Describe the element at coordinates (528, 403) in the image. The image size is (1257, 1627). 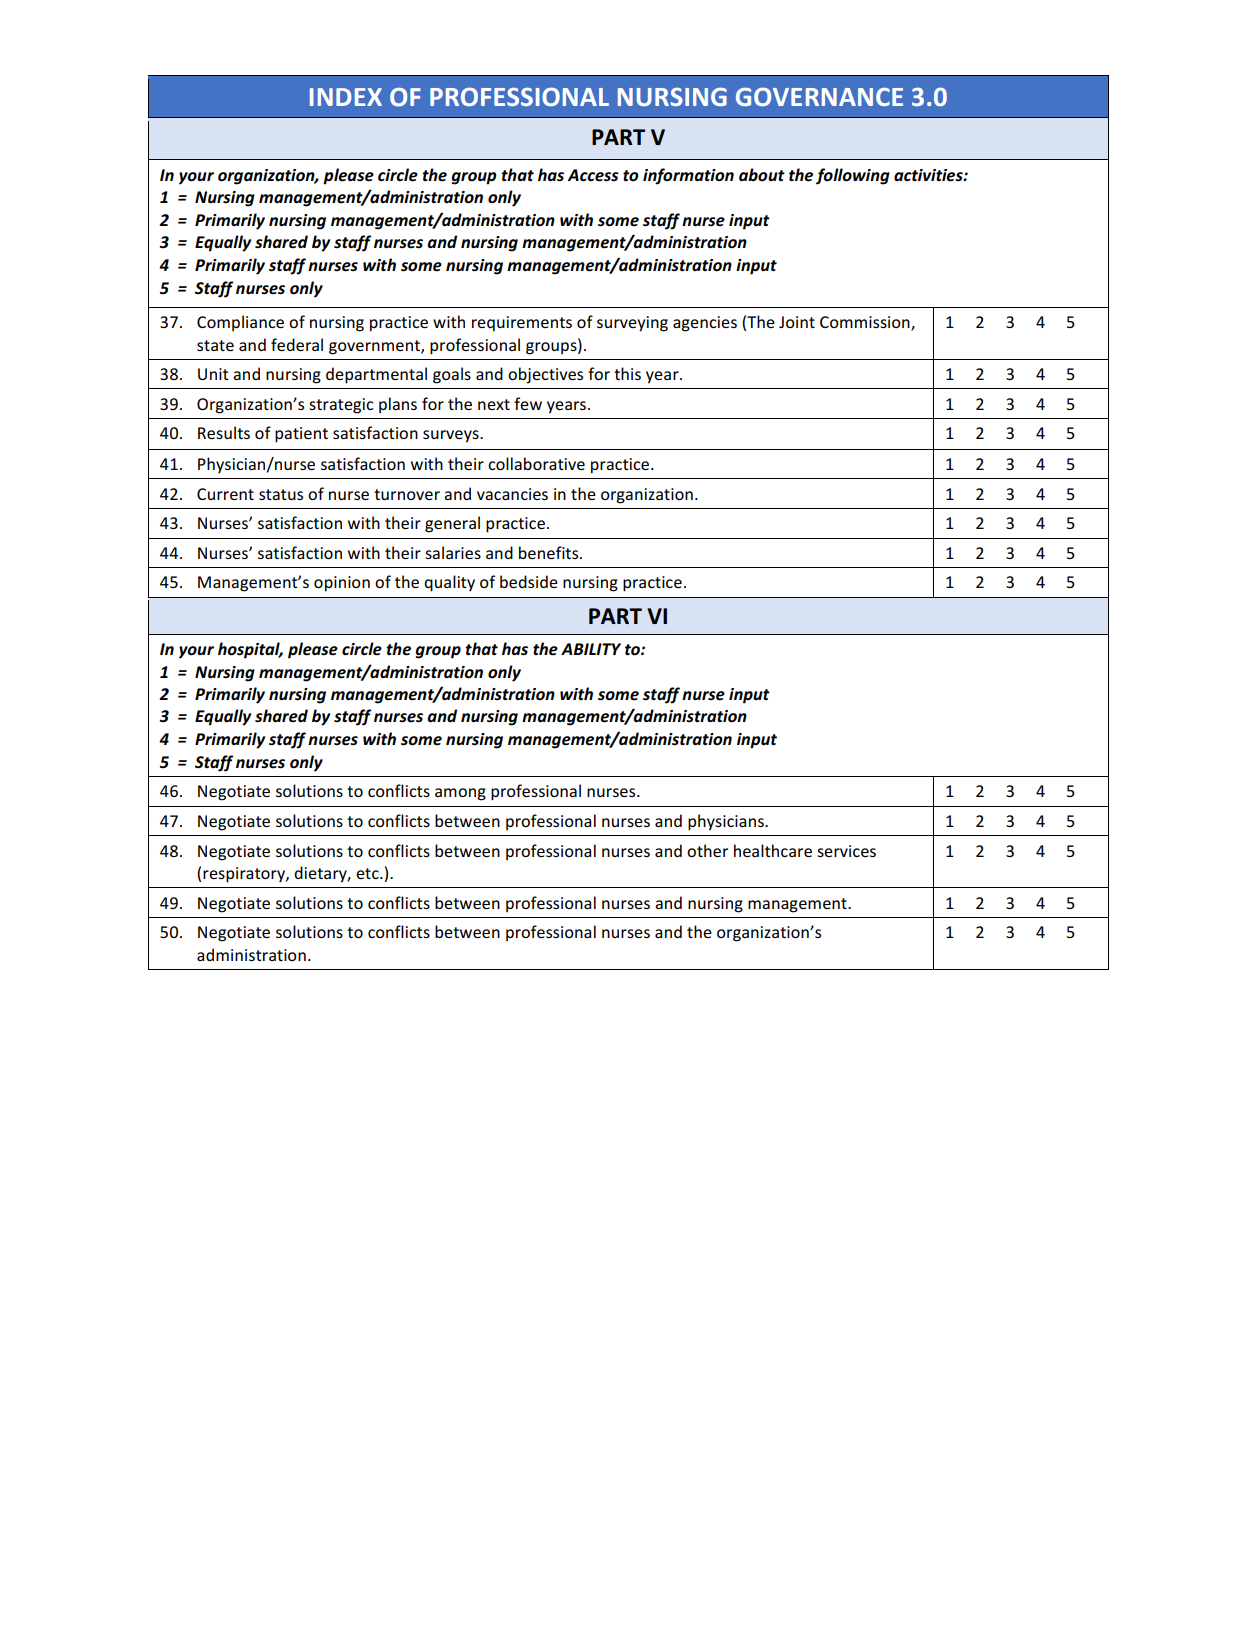
I see `few` at that location.
